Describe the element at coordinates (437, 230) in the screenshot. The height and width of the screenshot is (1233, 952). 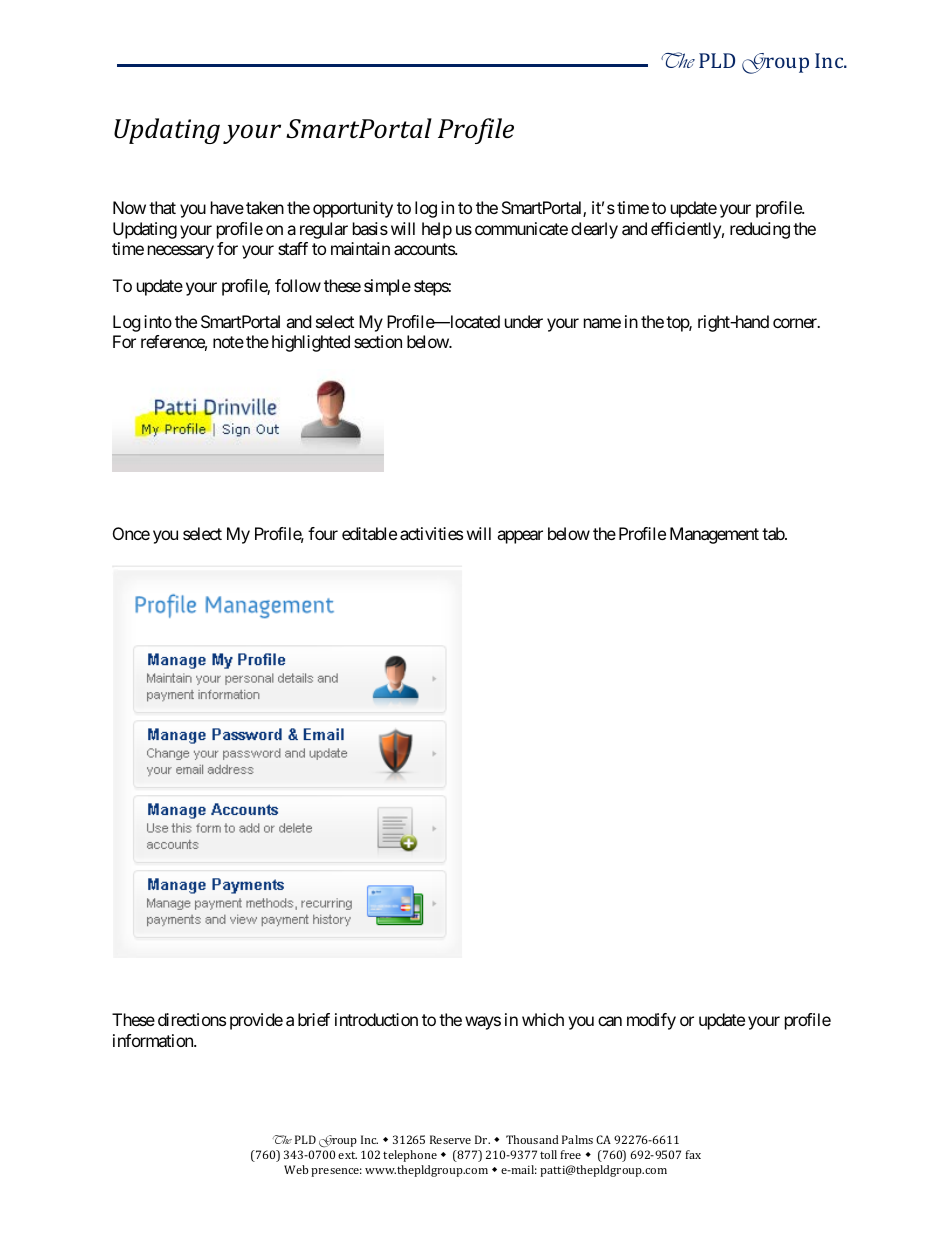
I see `help` at that location.
